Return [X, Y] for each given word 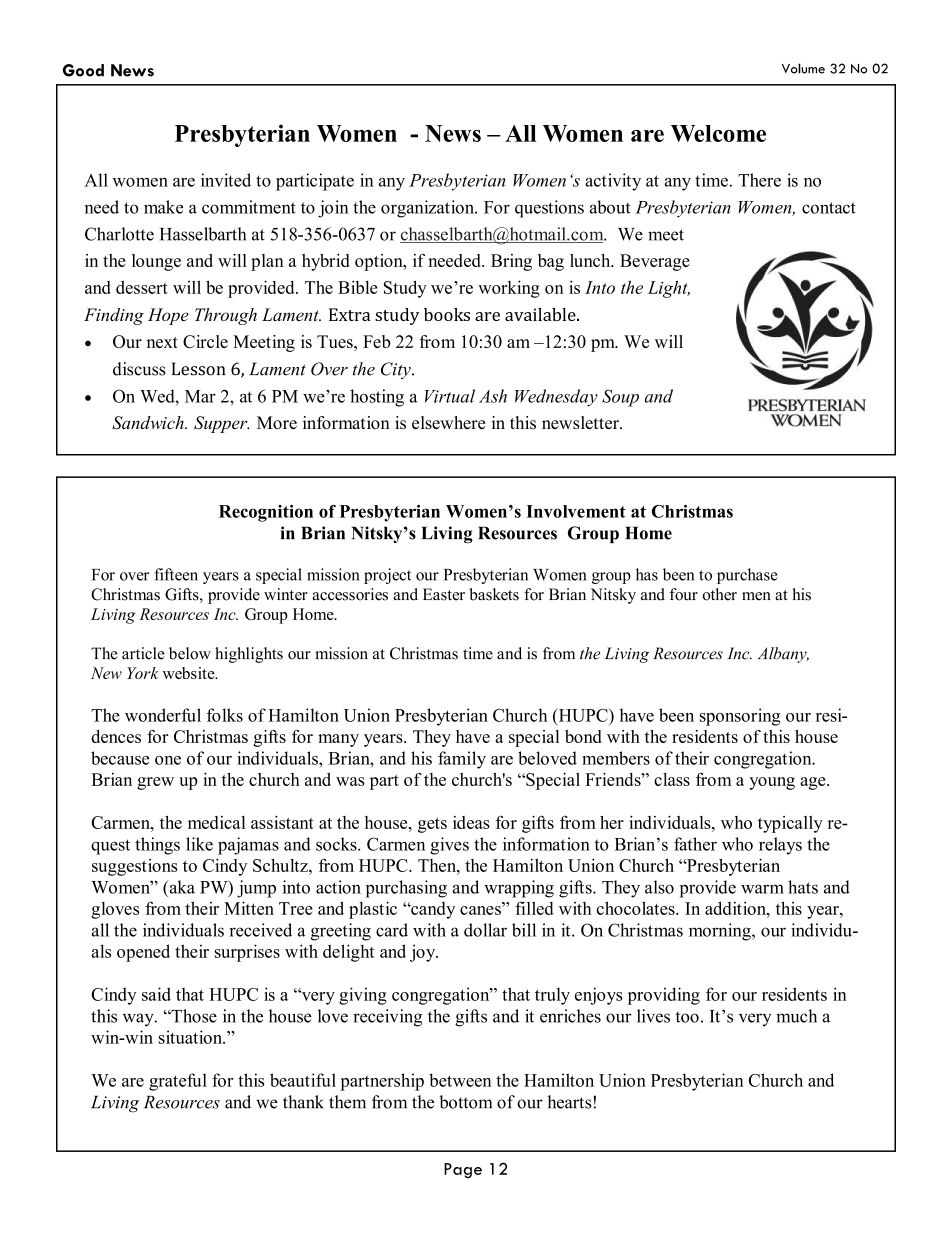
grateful [178, 1082]
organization [429, 209]
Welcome [718, 133]
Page [463, 1171]
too [687, 1017]
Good [83, 70]
